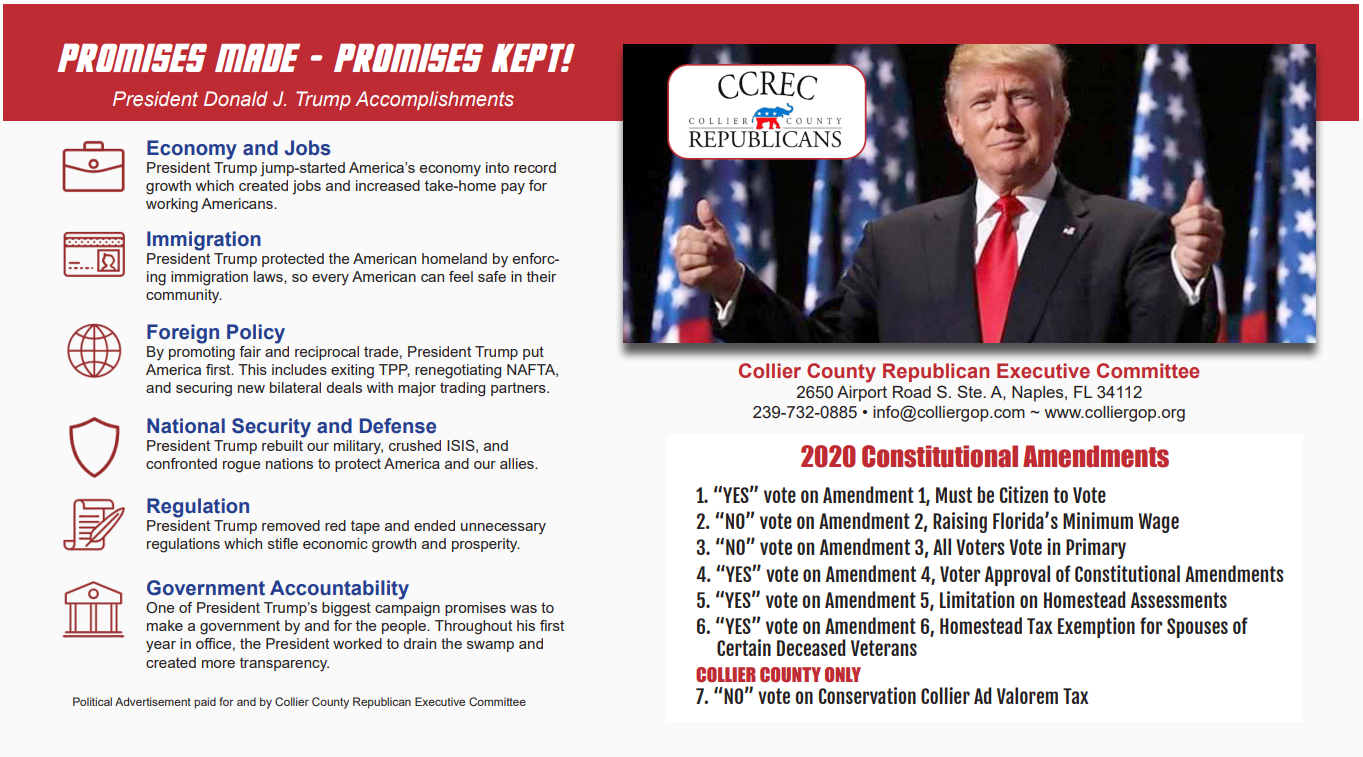 The height and width of the screenshot is (757, 1363). Describe the element at coordinates (744, 647) in the screenshot. I see `Certain` at that location.
